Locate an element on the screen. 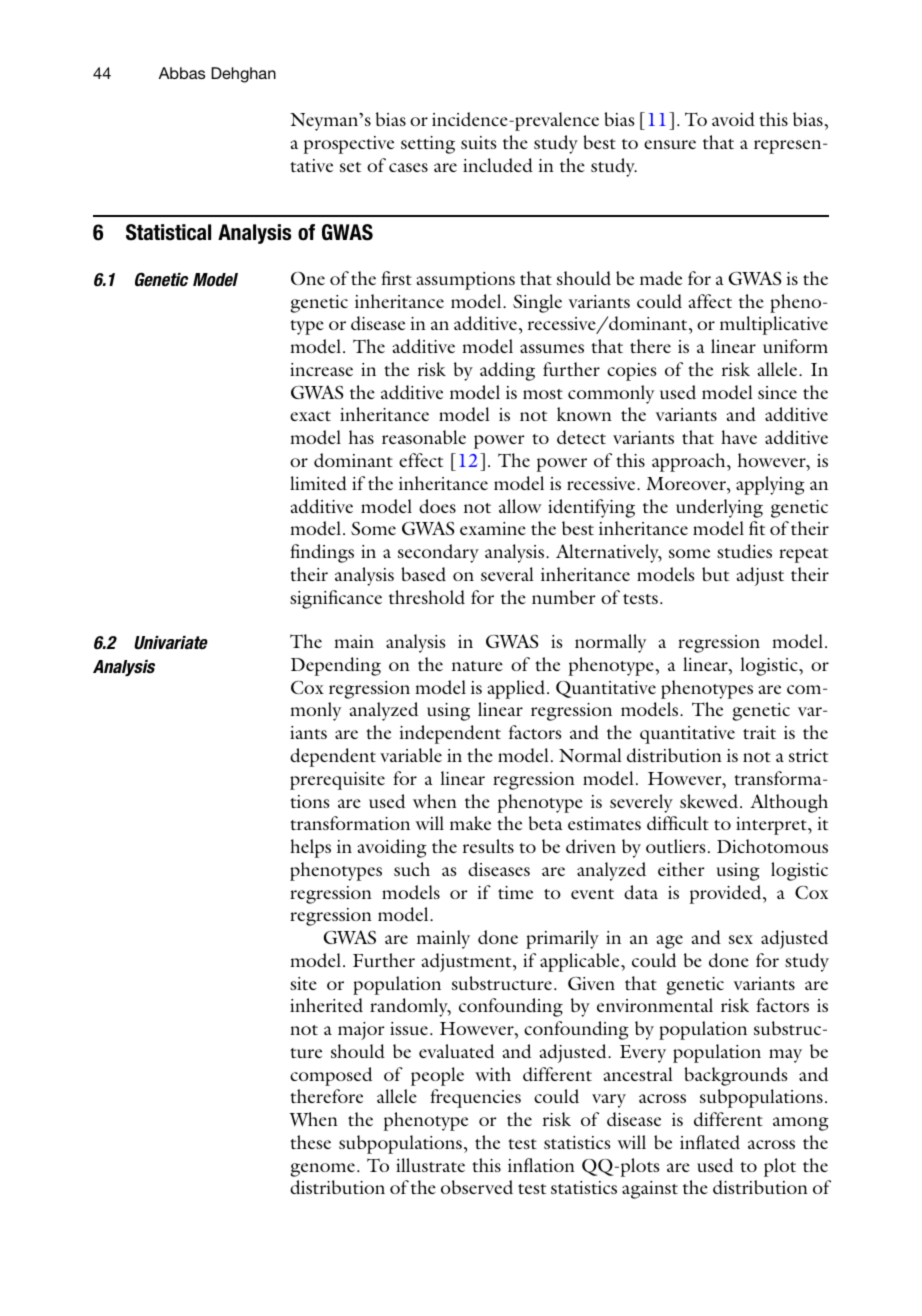 The image size is (922, 1316). ensure is located at coordinates (670, 144).
